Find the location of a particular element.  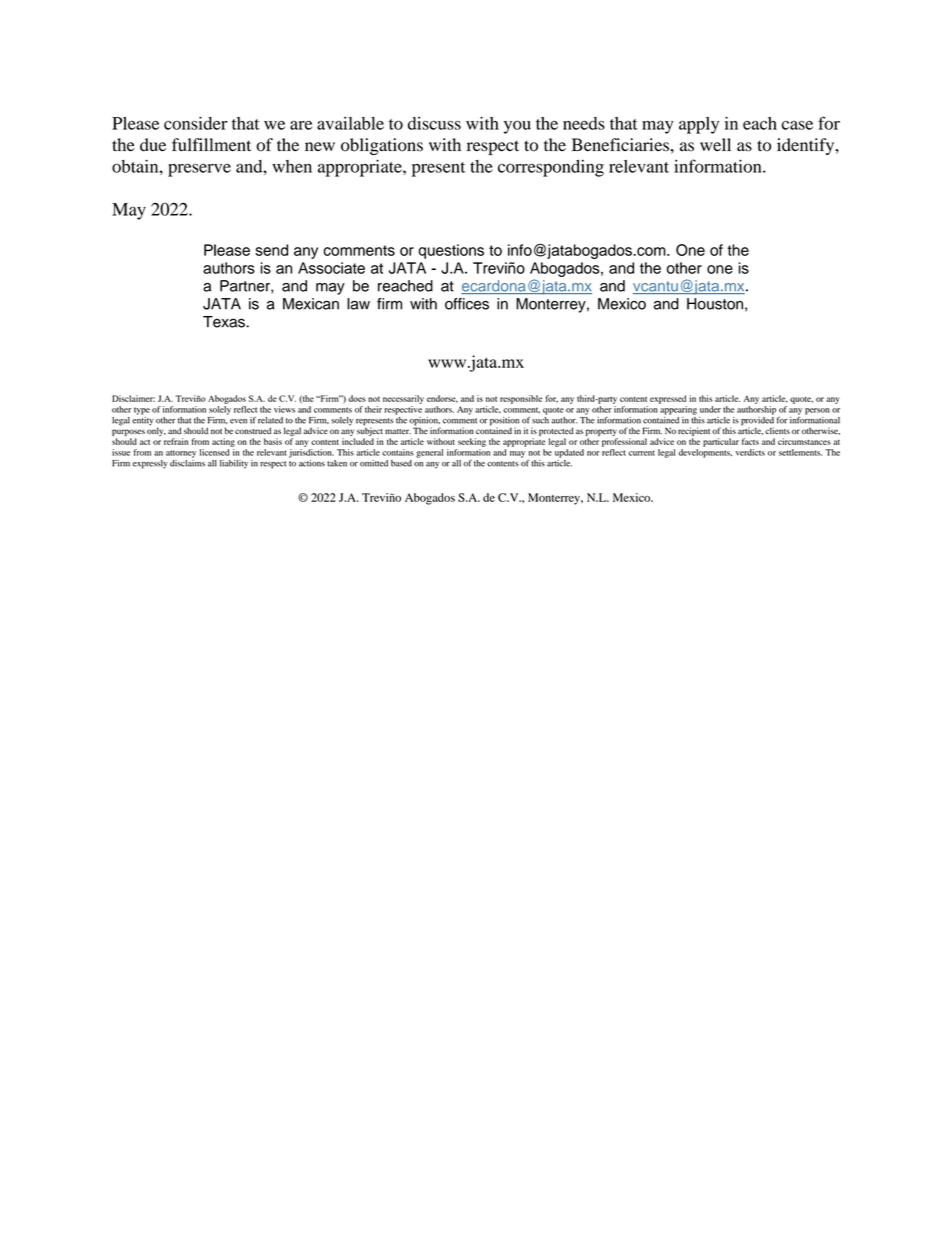

licensed is located at coordinates (214, 452).
